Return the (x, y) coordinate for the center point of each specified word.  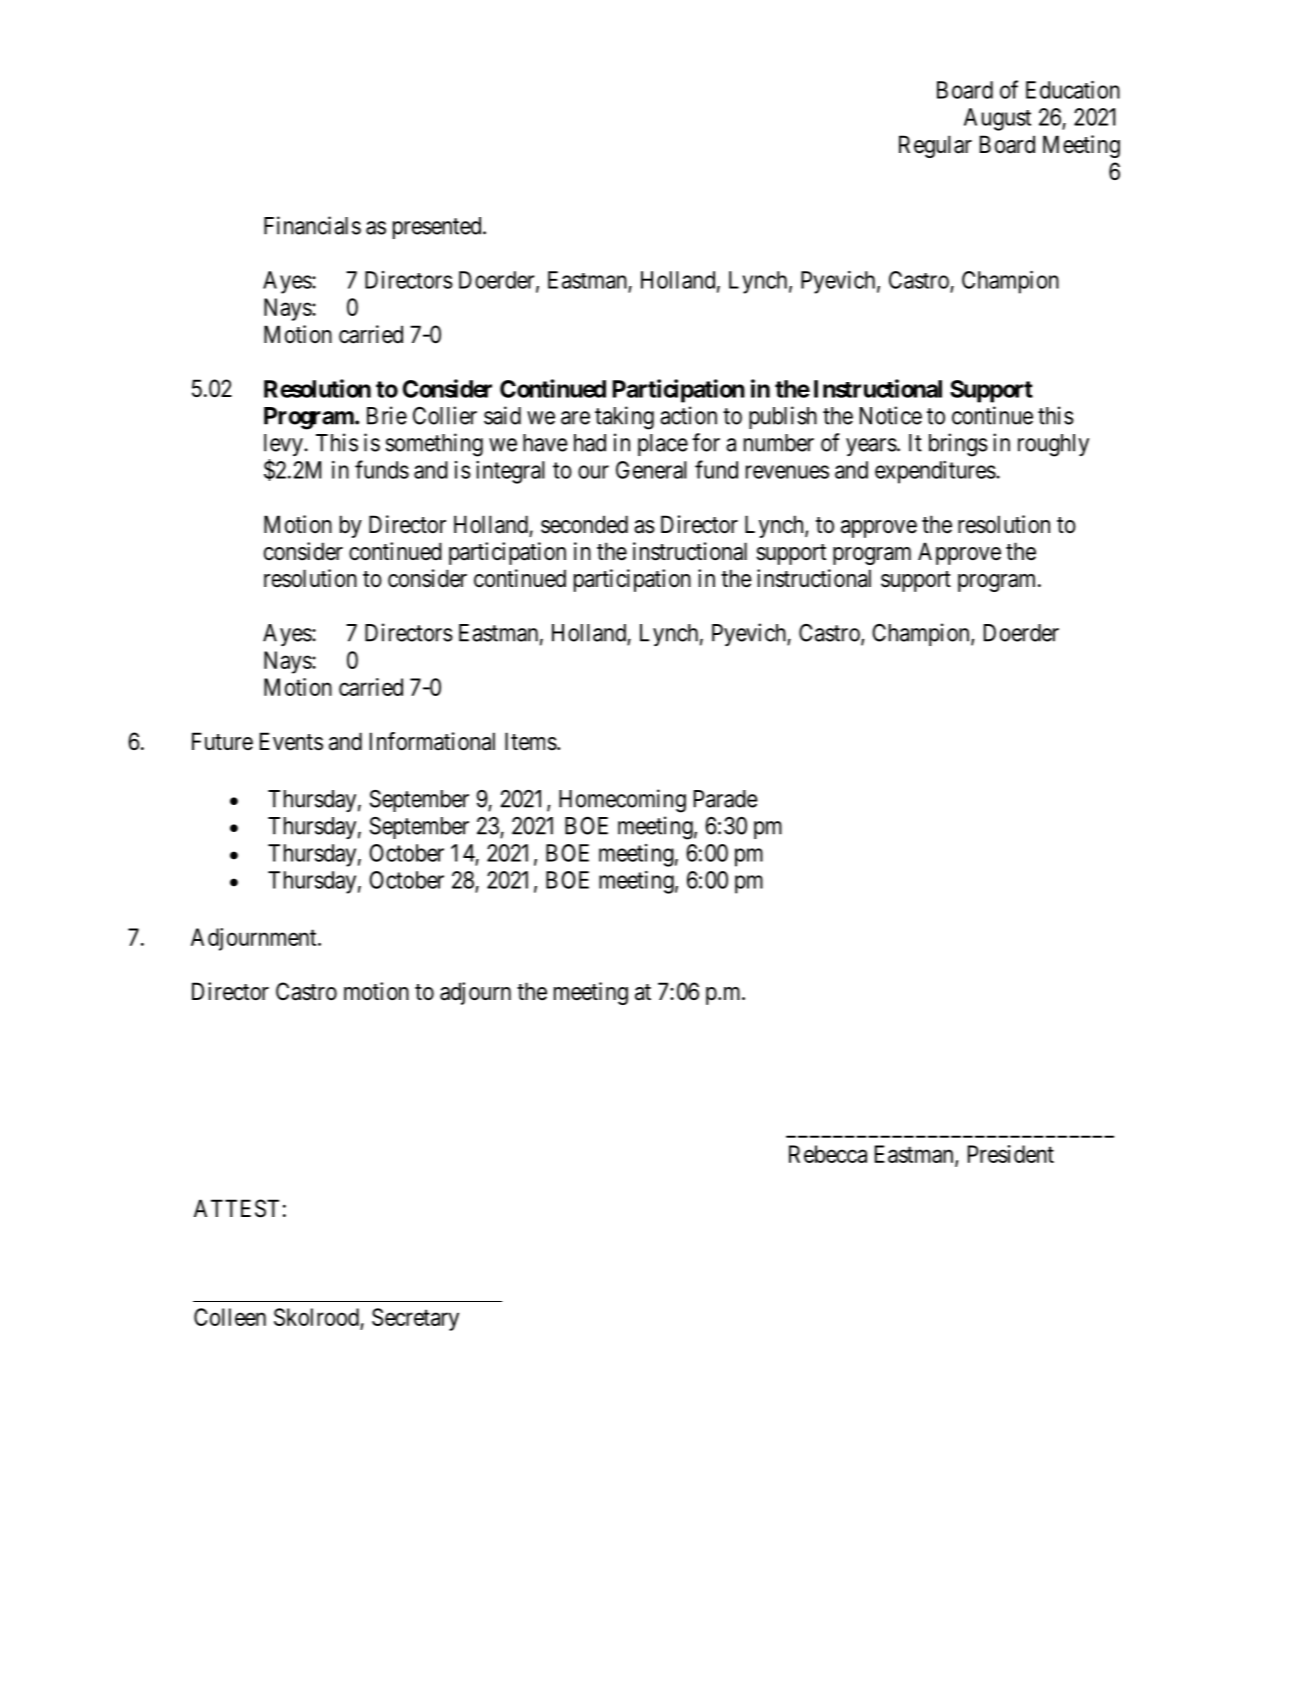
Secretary (415, 1319)
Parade (726, 799)
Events (291, 741)
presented (438, 228)
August (997, 119)
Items (531, 741)
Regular (935, 146)
